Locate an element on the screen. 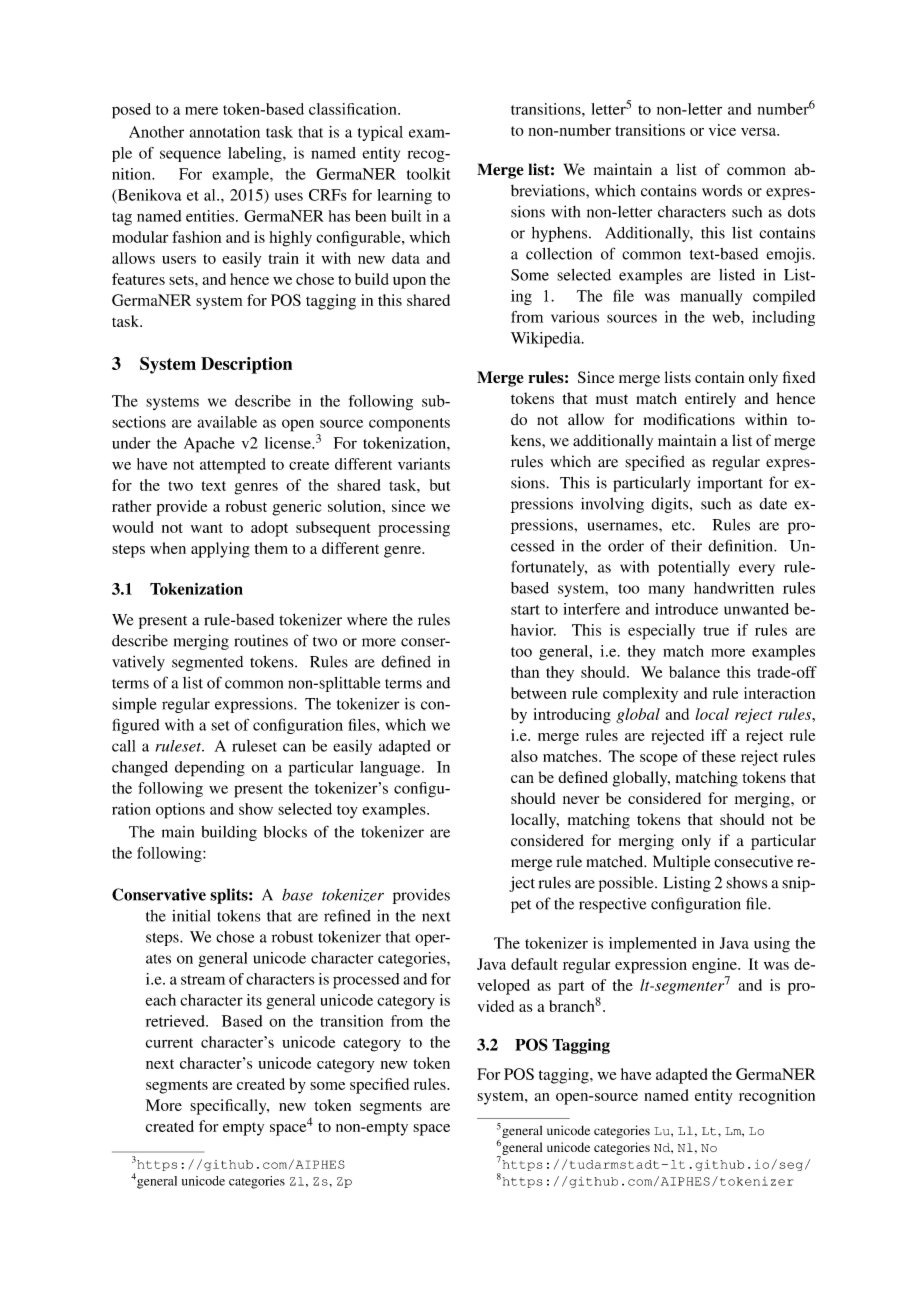  retrieved is located at coordinates (176, 1021).
